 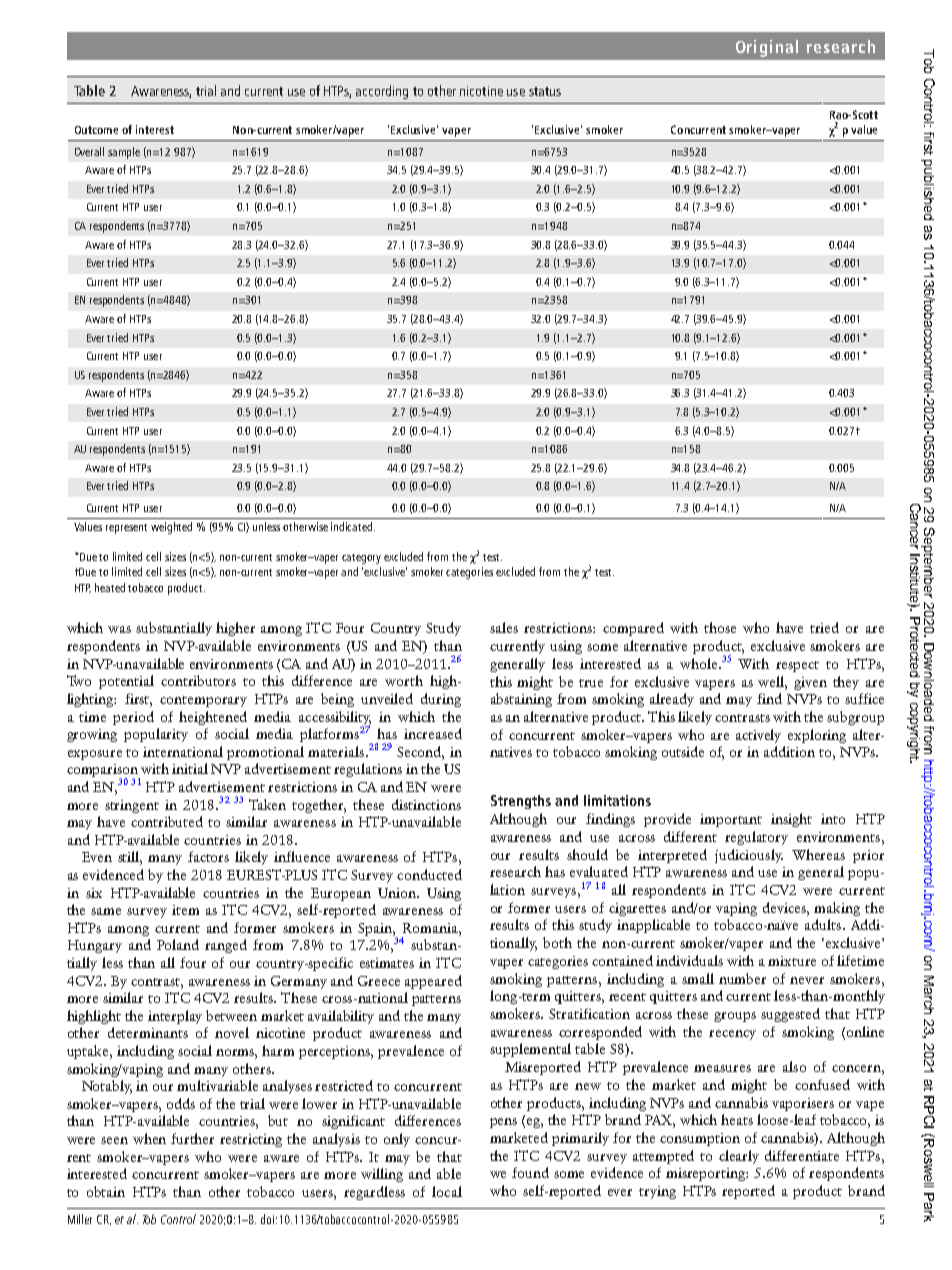 What do you see at coordinates (96, 130) in the image?
I see `Outcome` at bounding box center [96, 130].
